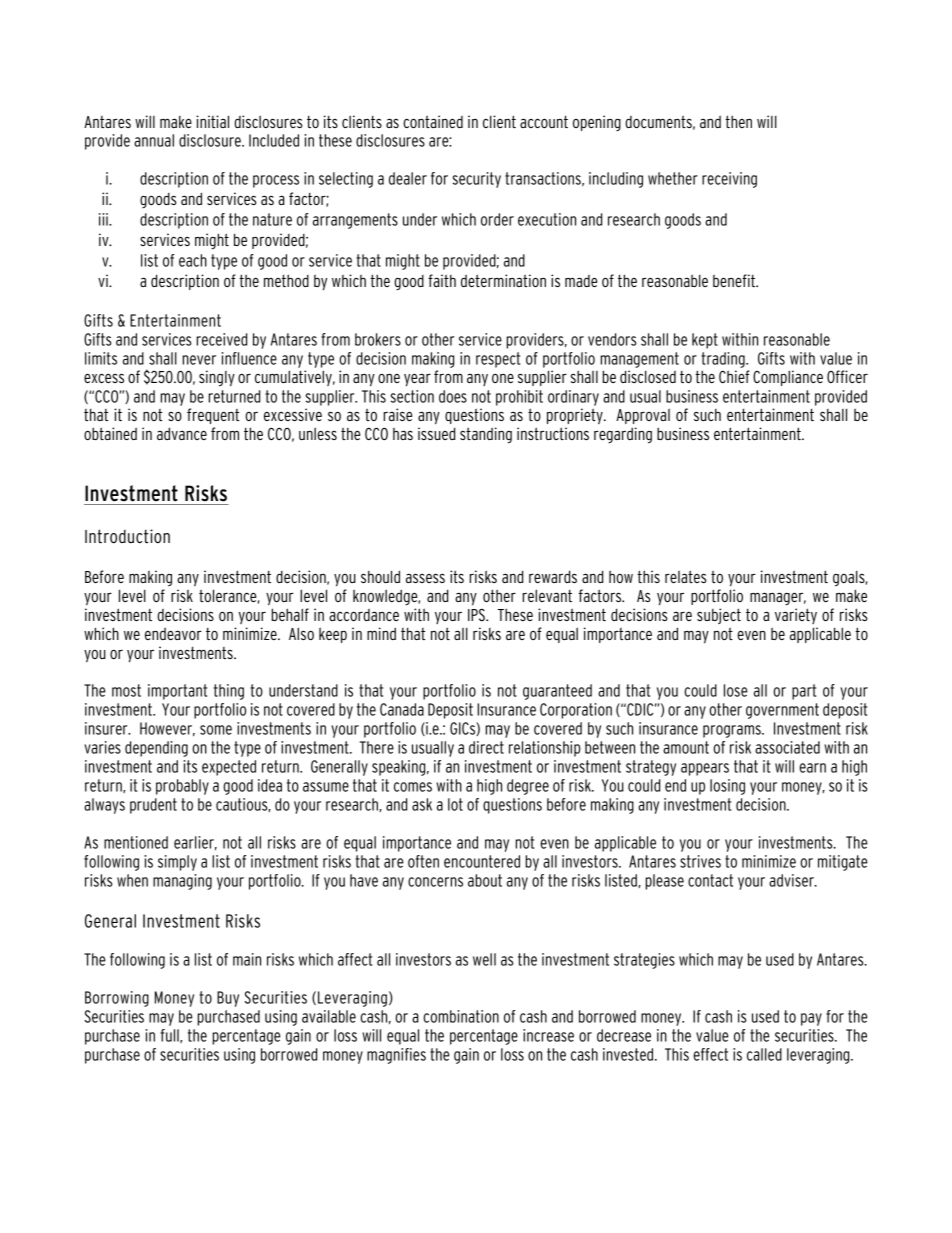 Image resolution: width=952 pixels, height=1233 pixels. I want to click on standing, so click(486, 435).
